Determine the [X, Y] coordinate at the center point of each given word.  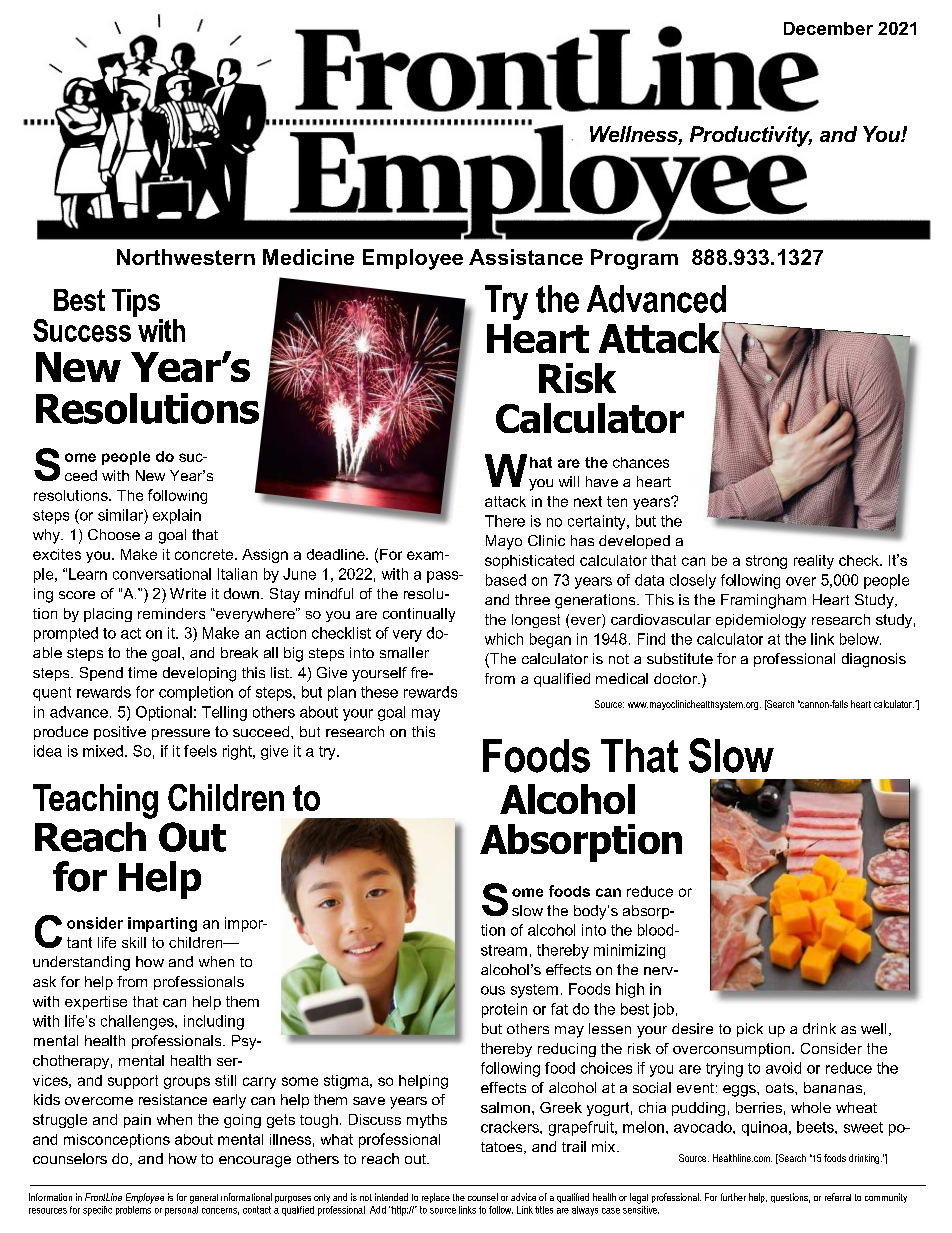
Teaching [95, 801]
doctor [676, 678]
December [828, 28]
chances [641, 462]
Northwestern [186, 257]
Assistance [526, 257]
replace [436, 1198]
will [569, 481]
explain [177, 516]
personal [181, 1209]
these [379, 692]
